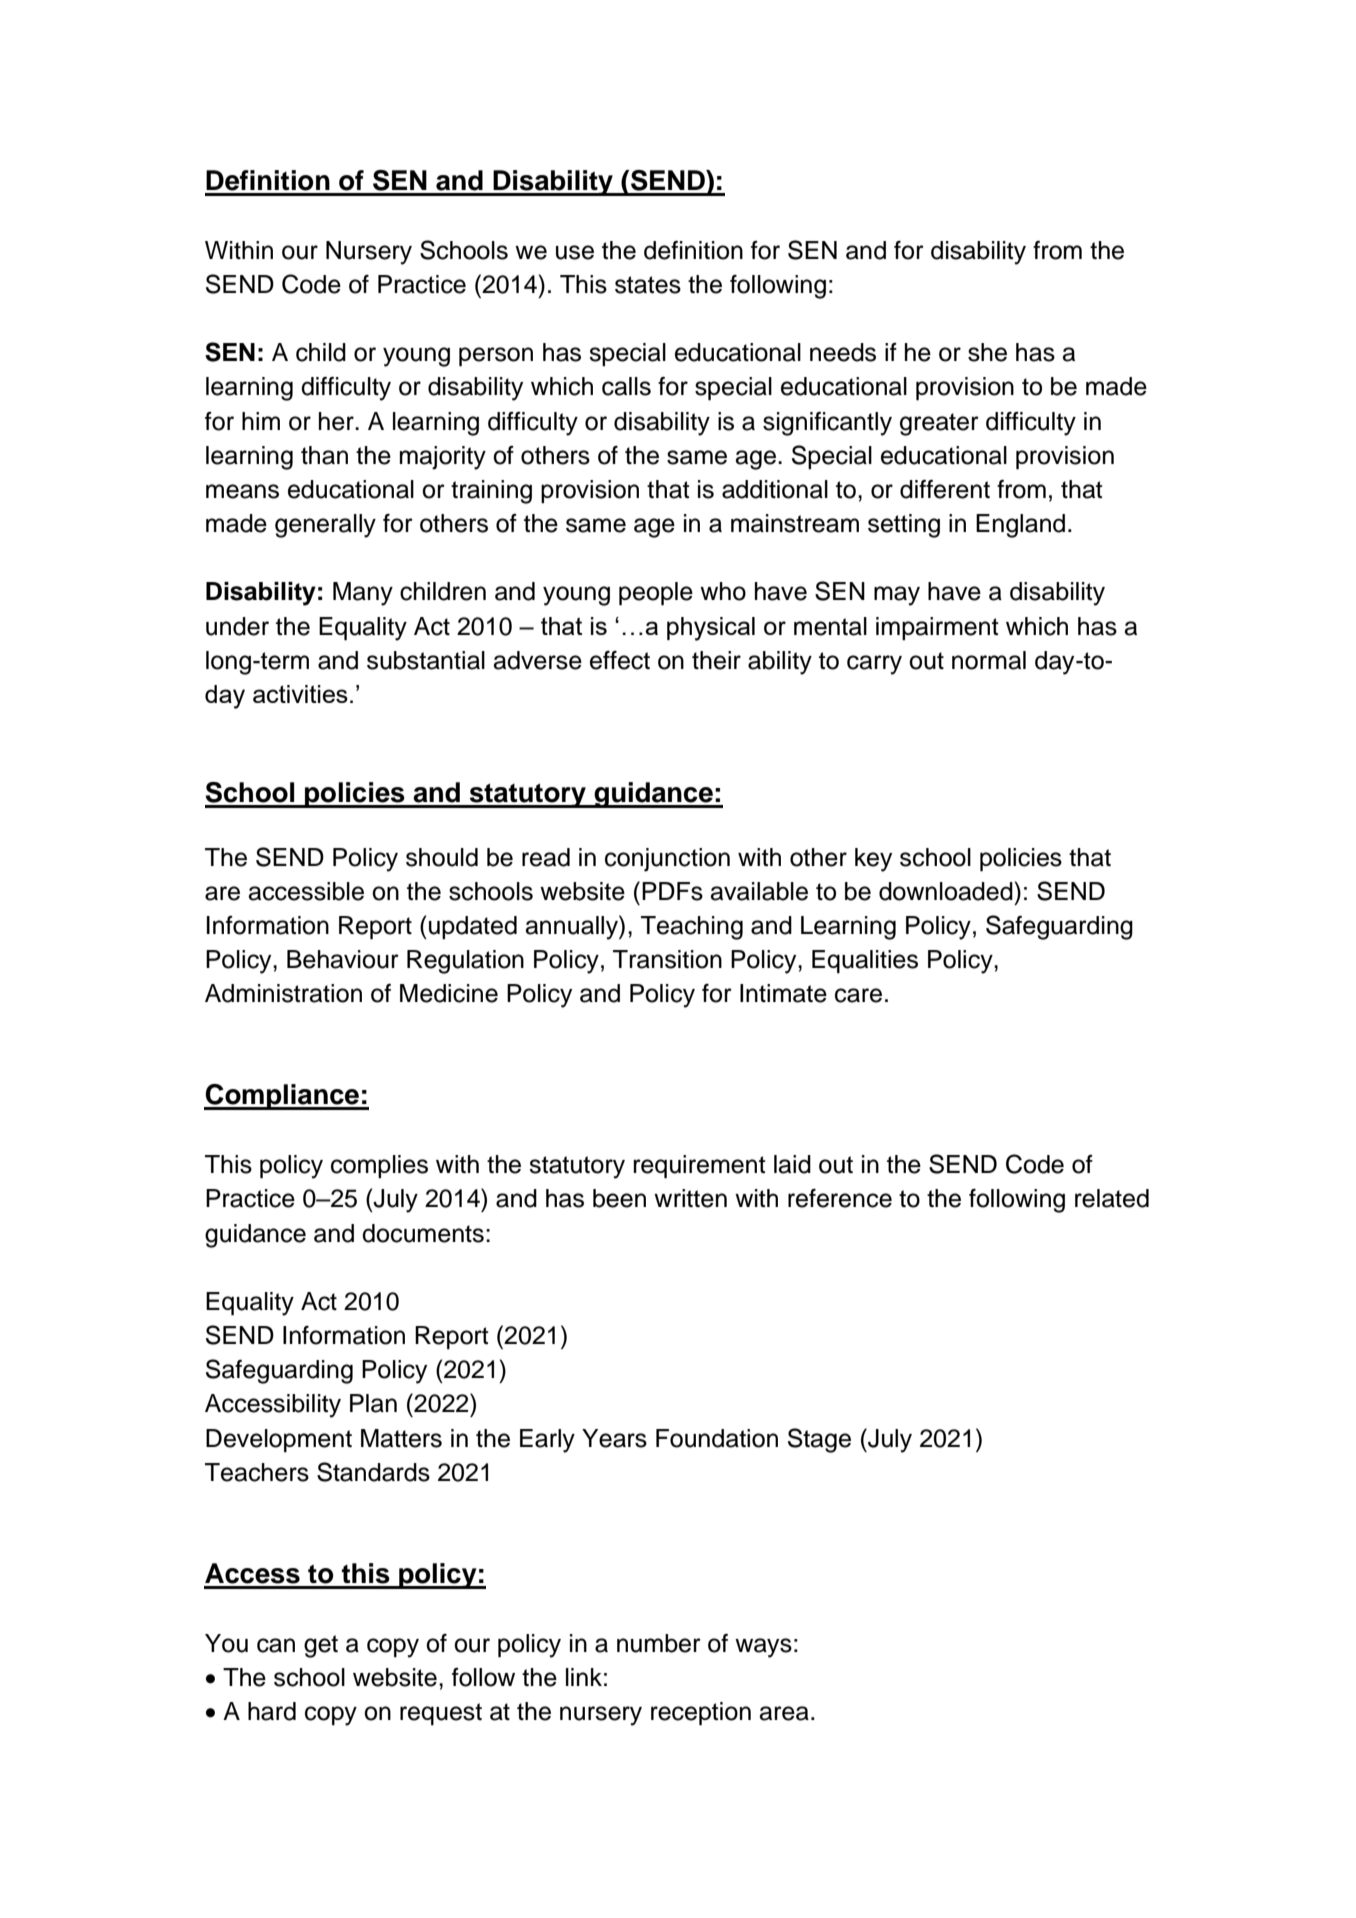  What do you see at coordinates (711, 629) in the screenshot?
I see `physical` at bounding box center [711, 629].
